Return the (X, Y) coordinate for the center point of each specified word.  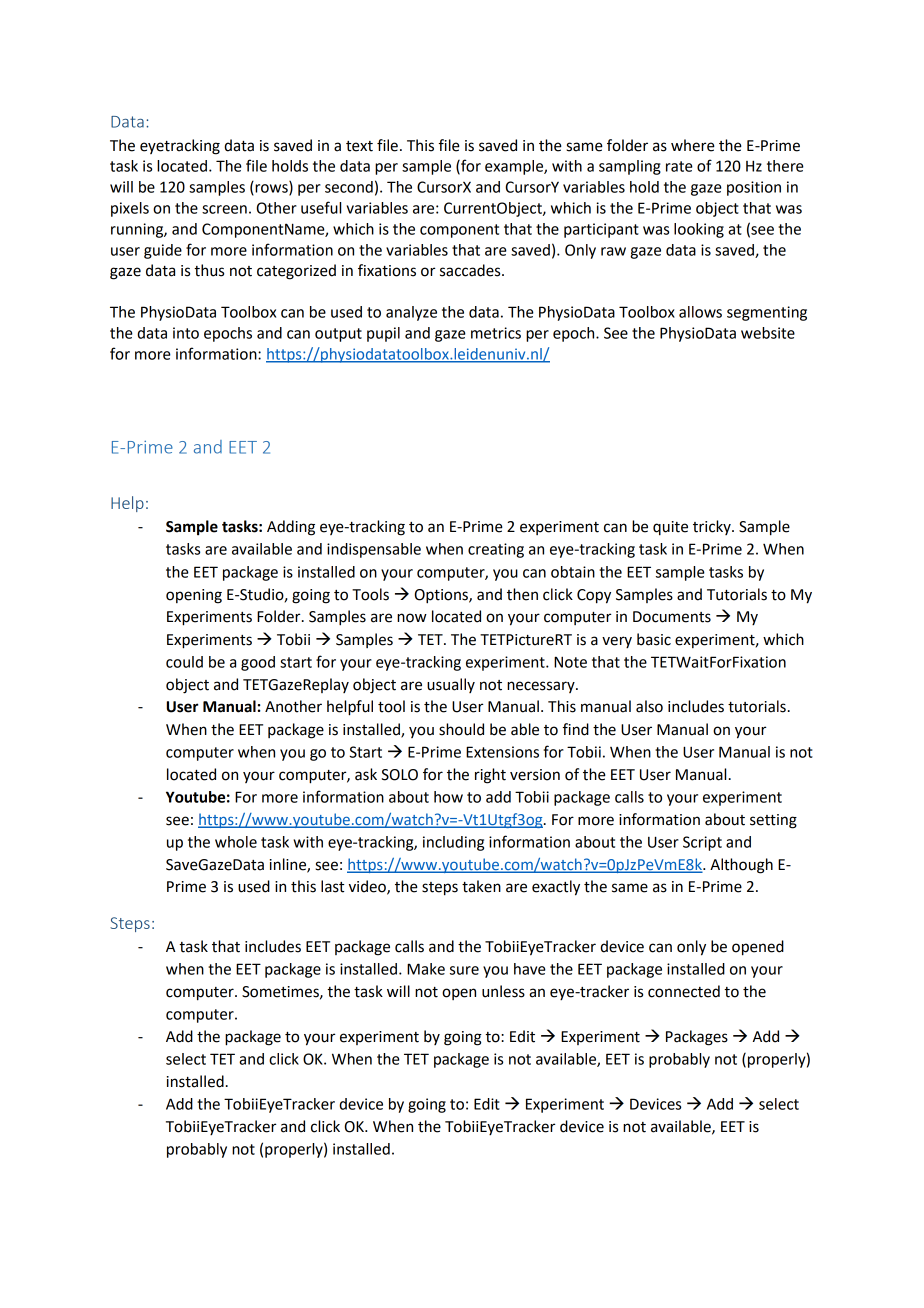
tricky (713, 527)
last (332, 886)
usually (451, 685)
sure (464, 970)
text (359, 146)
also (649, 706)
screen (224, 209)
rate (679, 166)
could (184, 662)
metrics (496, 333)
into (186, 333)
